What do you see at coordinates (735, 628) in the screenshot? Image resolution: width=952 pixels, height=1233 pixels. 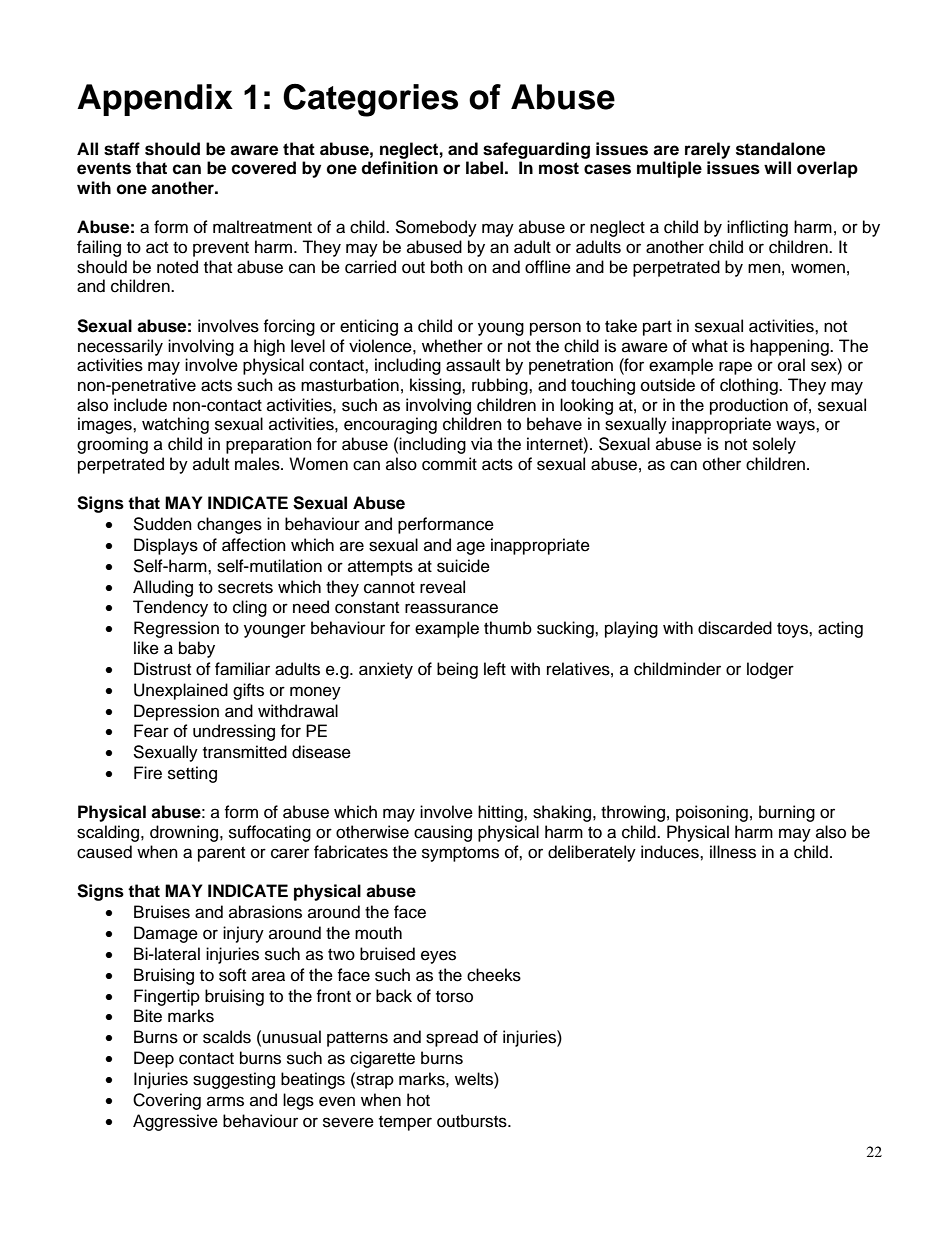 I see `discarded` at bounding box center [735, 628].
